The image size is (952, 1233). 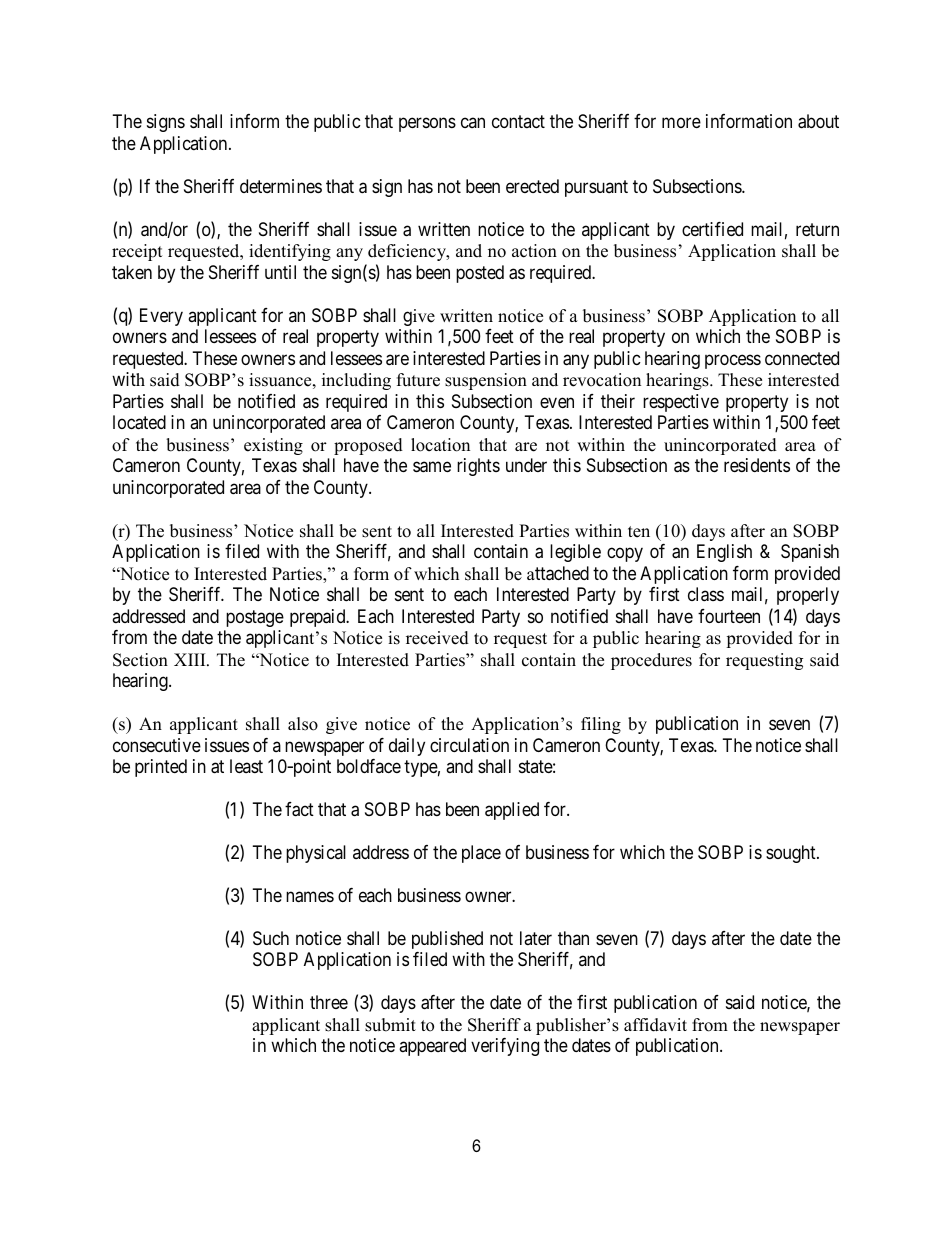 I want to click on existing, so click(x=273, y=446).
